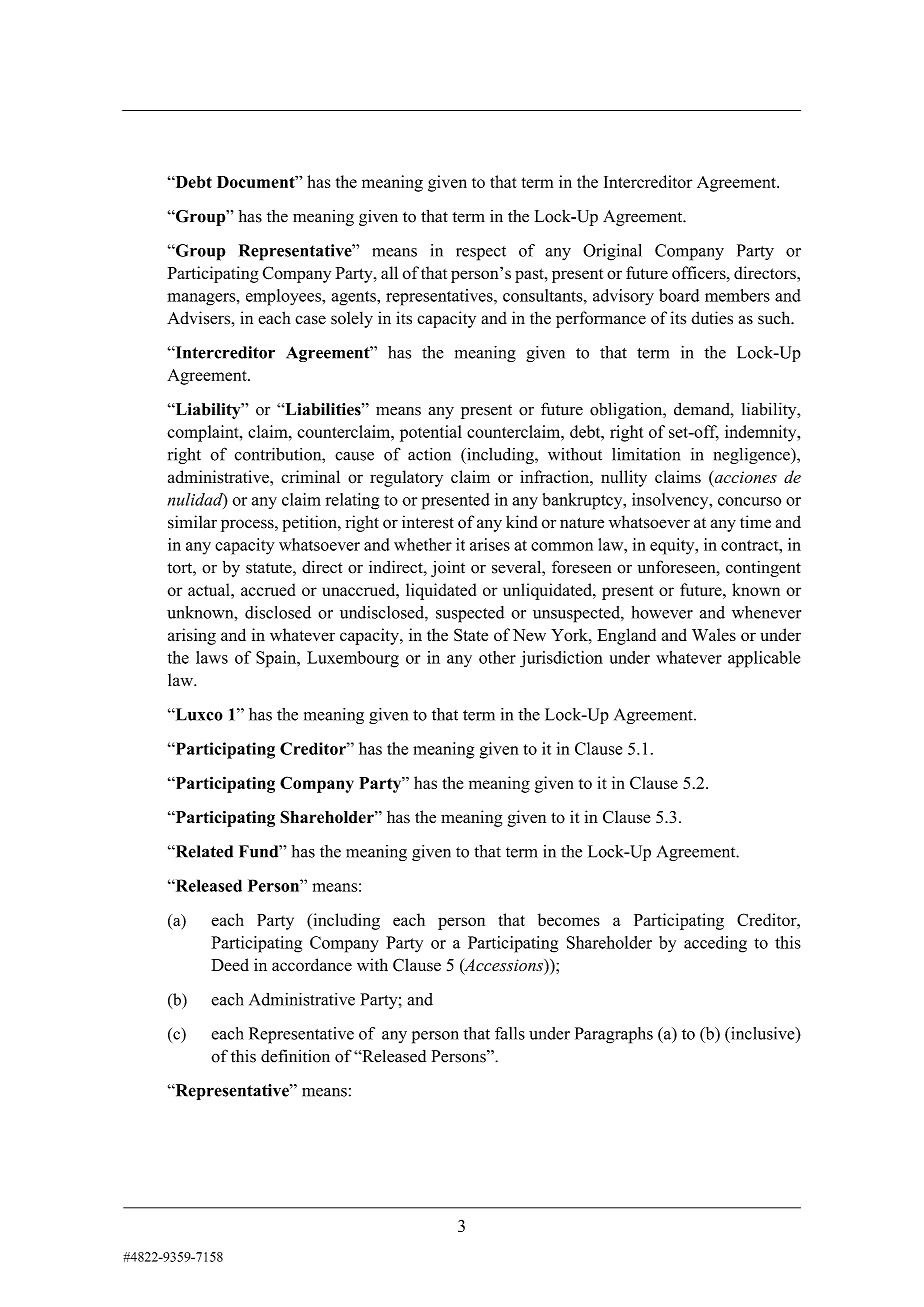  What do you see at coordinates (212, 657) in the page?
I see `laws` at bounding box center [212, 657].
